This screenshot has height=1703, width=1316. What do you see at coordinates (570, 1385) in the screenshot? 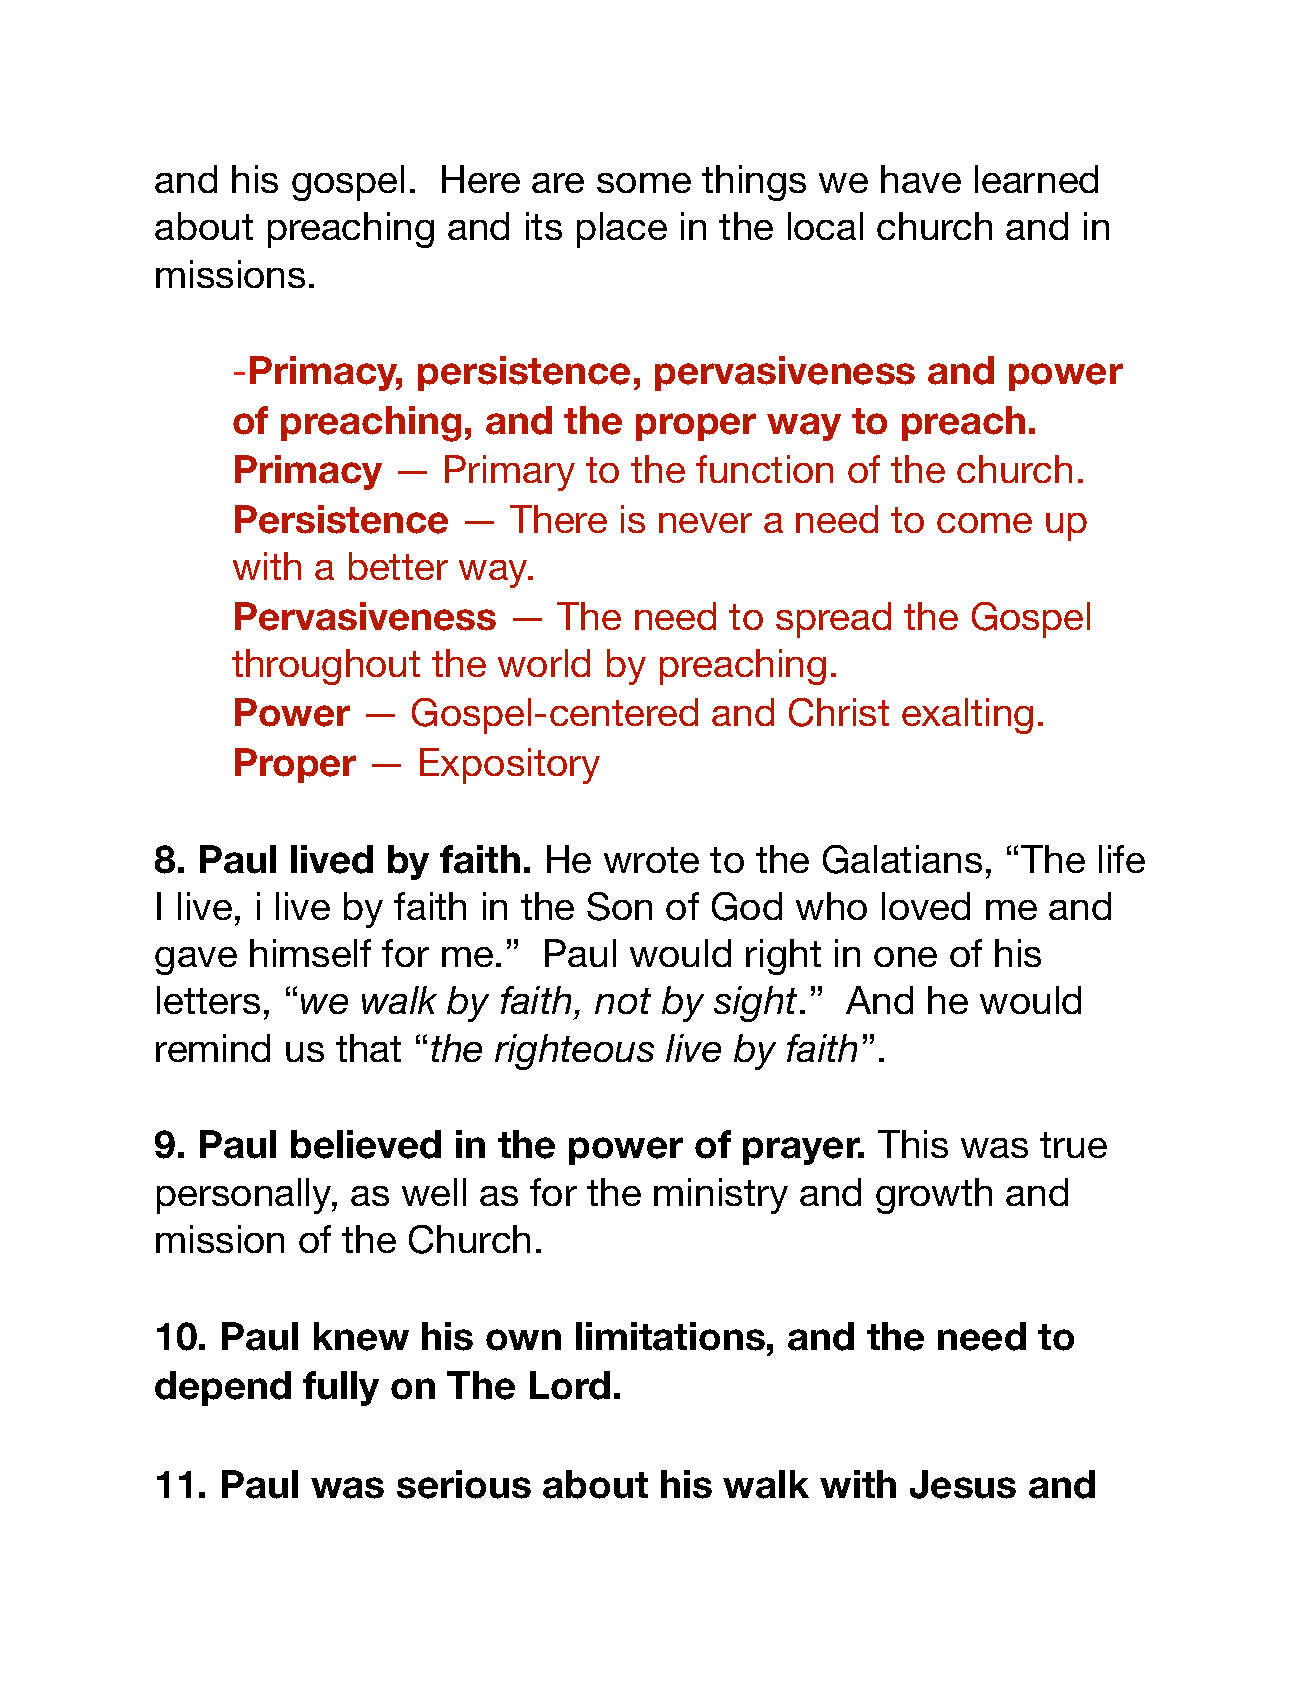
I see `Lord` at bounding box center [570, 1385].
